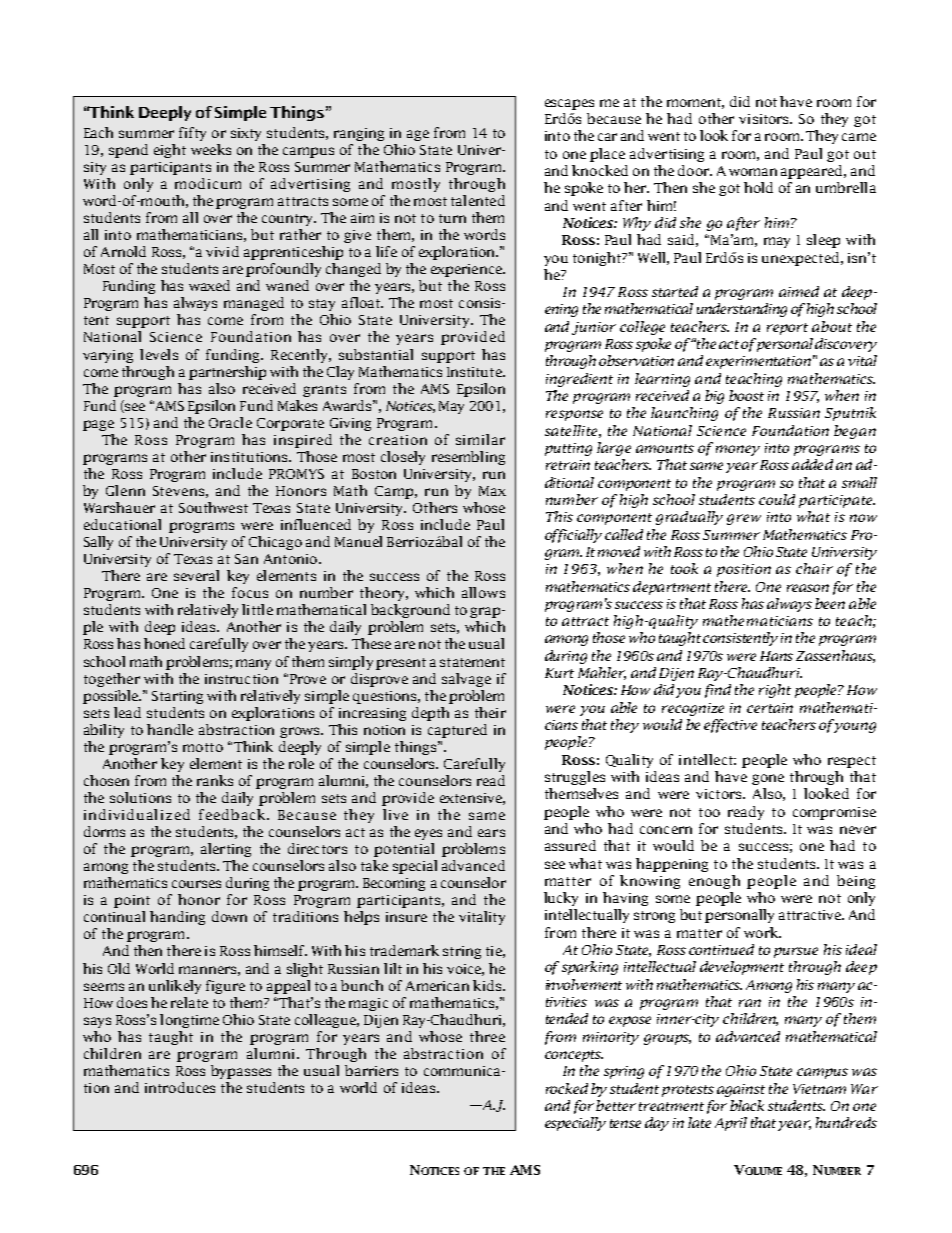 This screenshot has height=1233, width=952. What do you see at coordinates (428, 834) in the screenshot?
I see `eyes` at bounding box center [428, 834].
